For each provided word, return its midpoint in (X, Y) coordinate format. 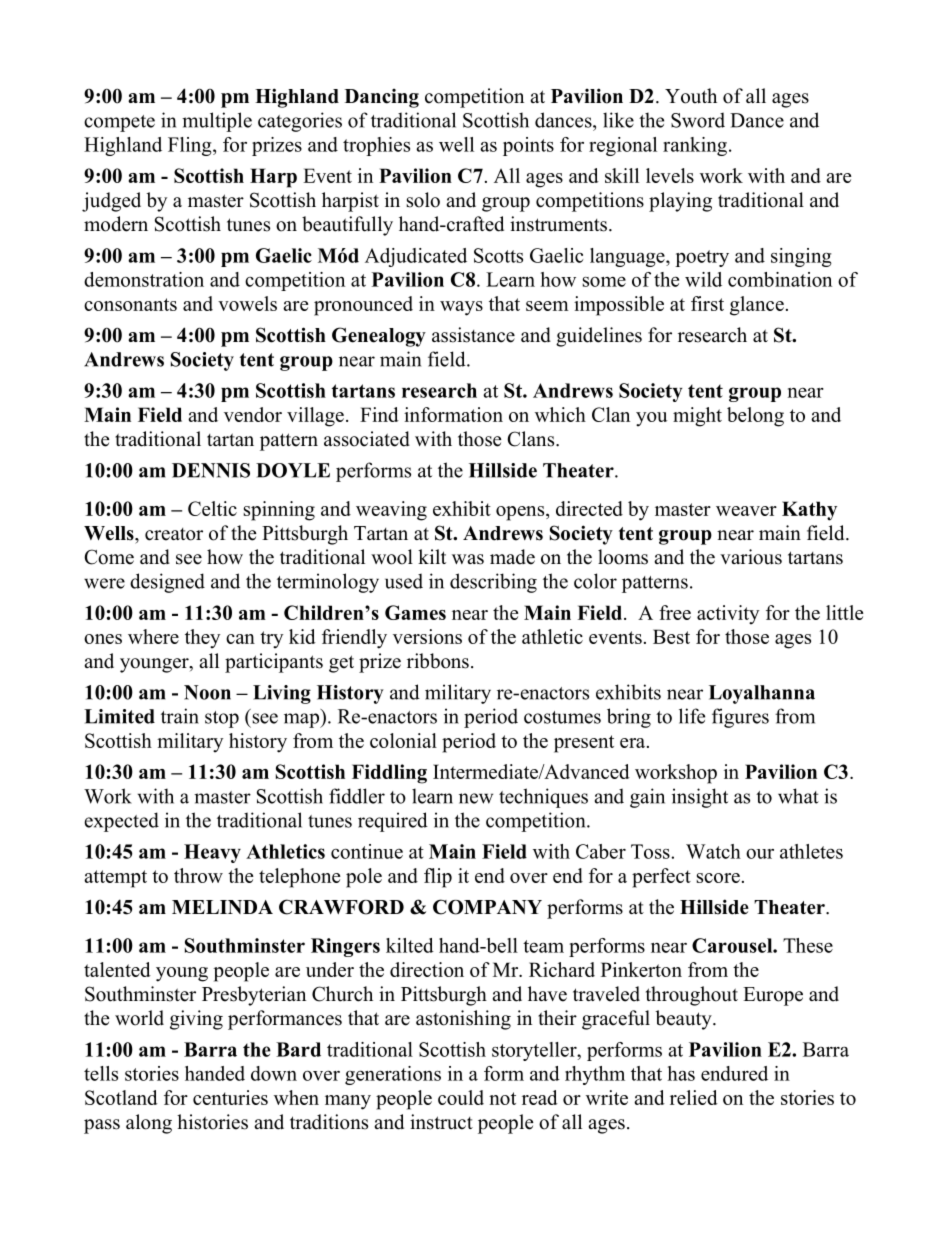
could (461, 1097)
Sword (698, 120)
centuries (230, 1097)
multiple (217, 122)
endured (734, 1073)
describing (493, 583)
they (202, 639)
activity (728, 615)
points (528, 146)
